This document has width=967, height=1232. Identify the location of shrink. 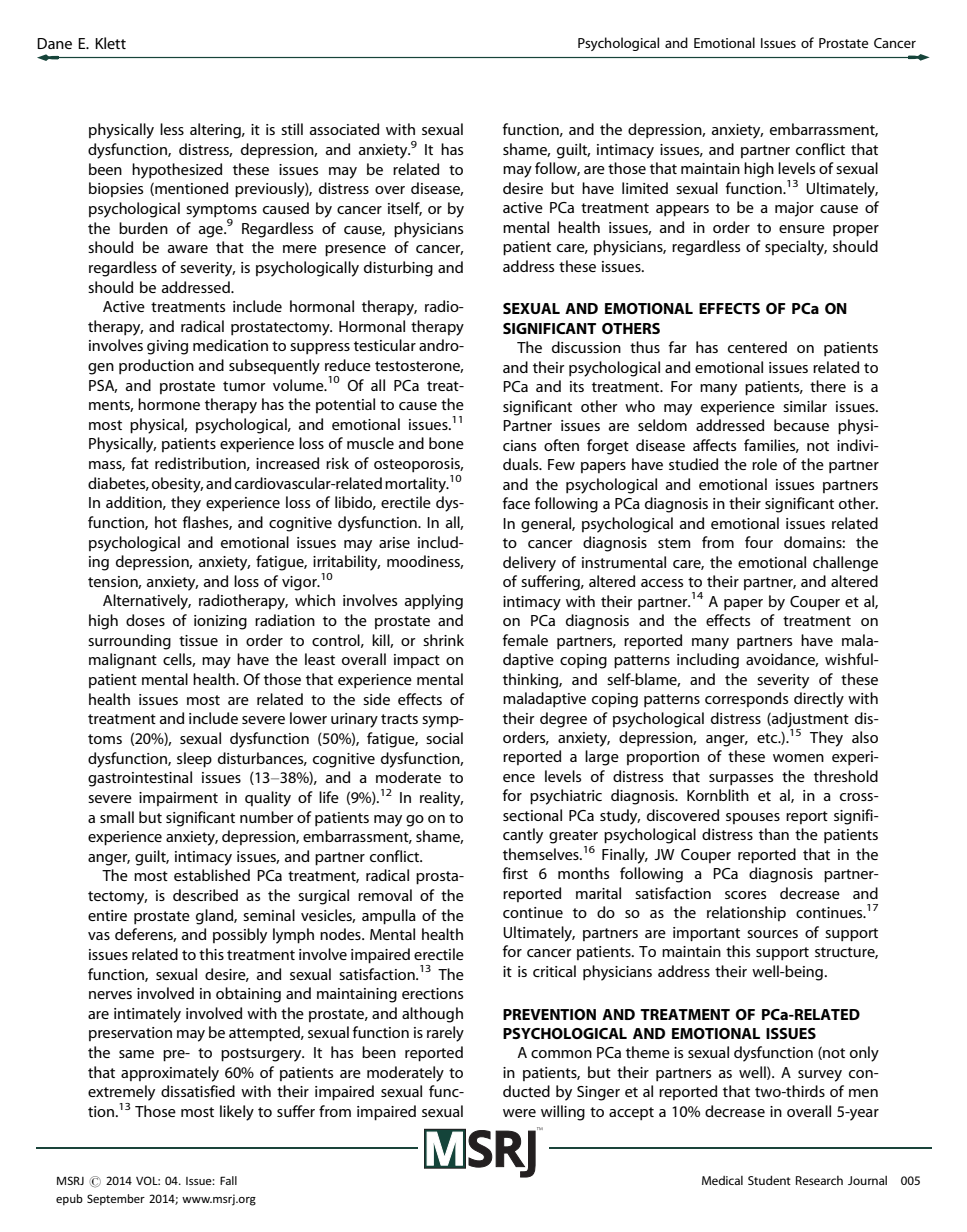
(443, 640).
